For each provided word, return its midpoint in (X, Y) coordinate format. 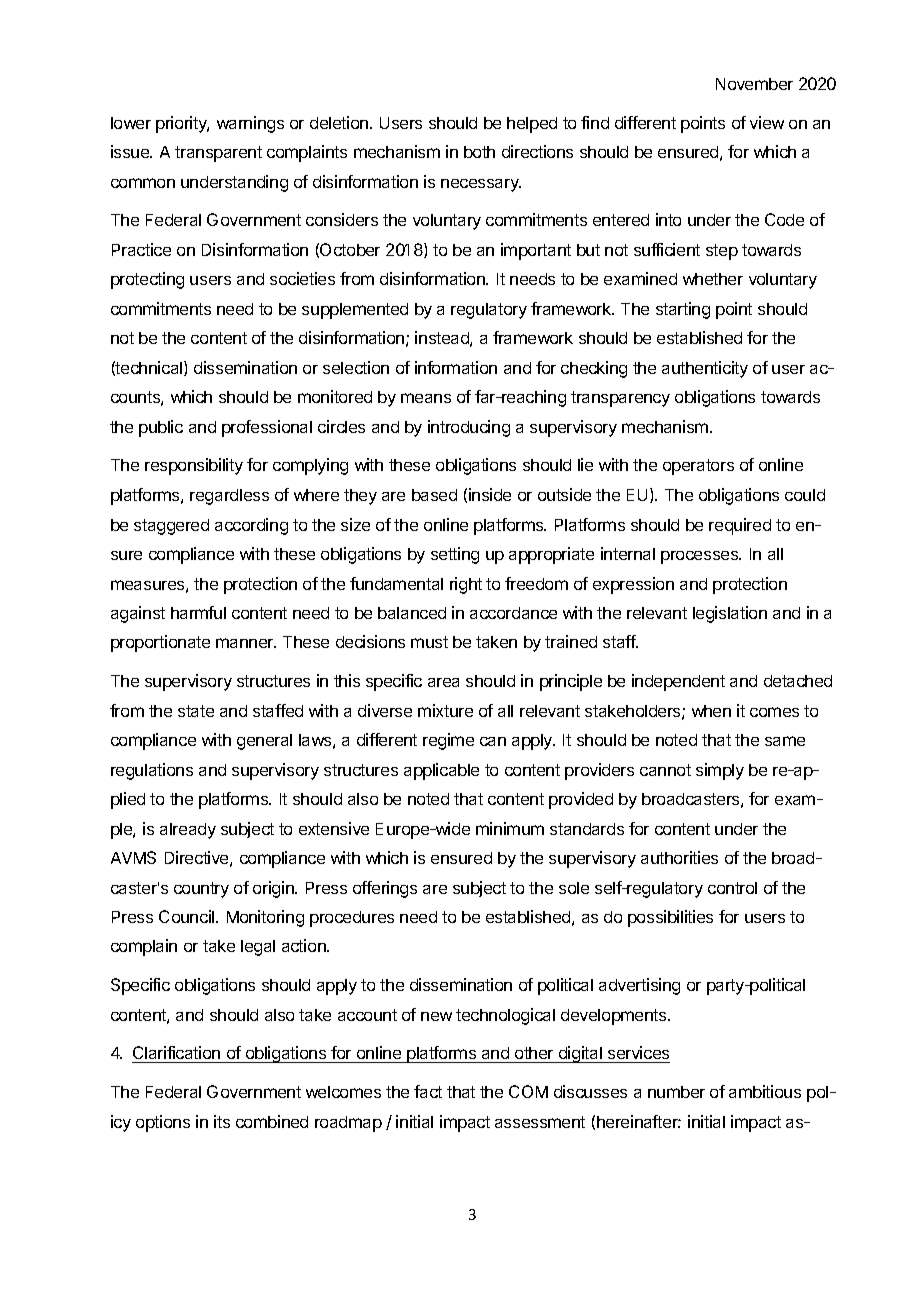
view (767, 122)
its (222, 1121)
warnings (250, 124)
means (426, 398)
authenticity (705, 369)
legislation (730, 614)
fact (428, 1091)
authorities (679, 857)
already (188, 831)
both (479, 152)
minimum (510, 828)
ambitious (765, 1091)
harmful (198, 612)
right (466, 585)
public (161, 428)
